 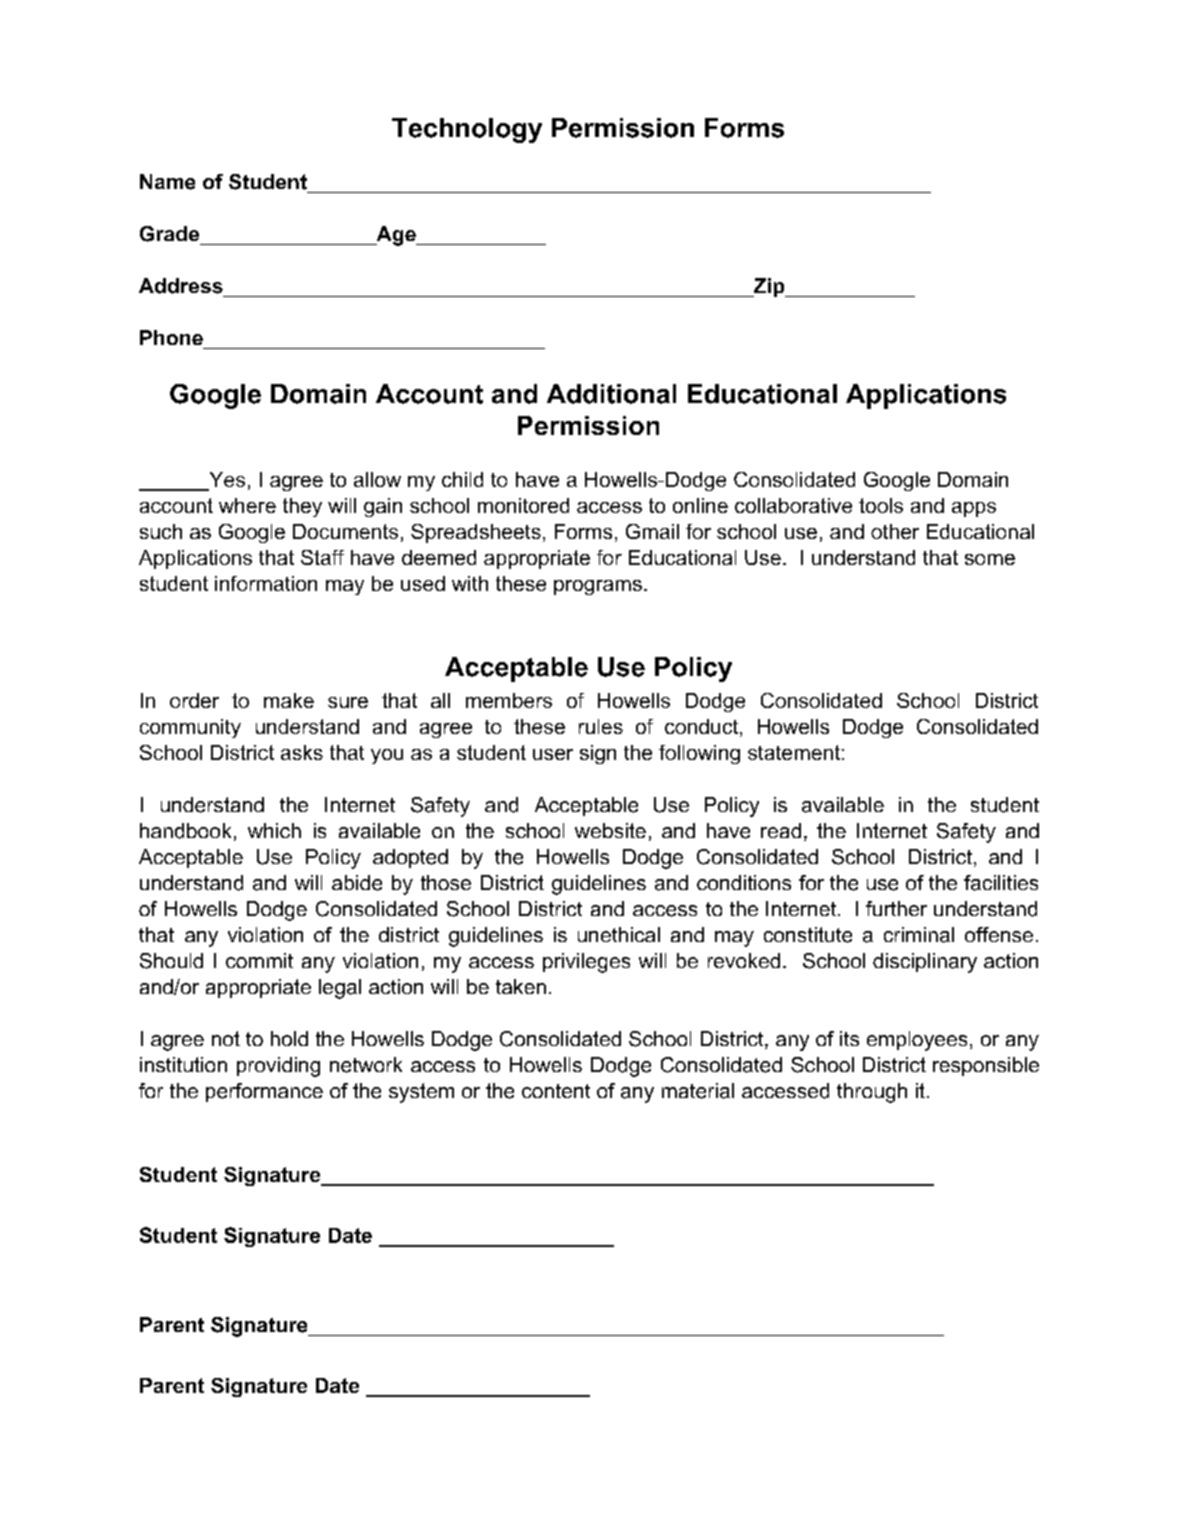 What do you see at coordinates (467, 130) in the screenshot?
I see `Technology` at bounding box center [467, 130].
